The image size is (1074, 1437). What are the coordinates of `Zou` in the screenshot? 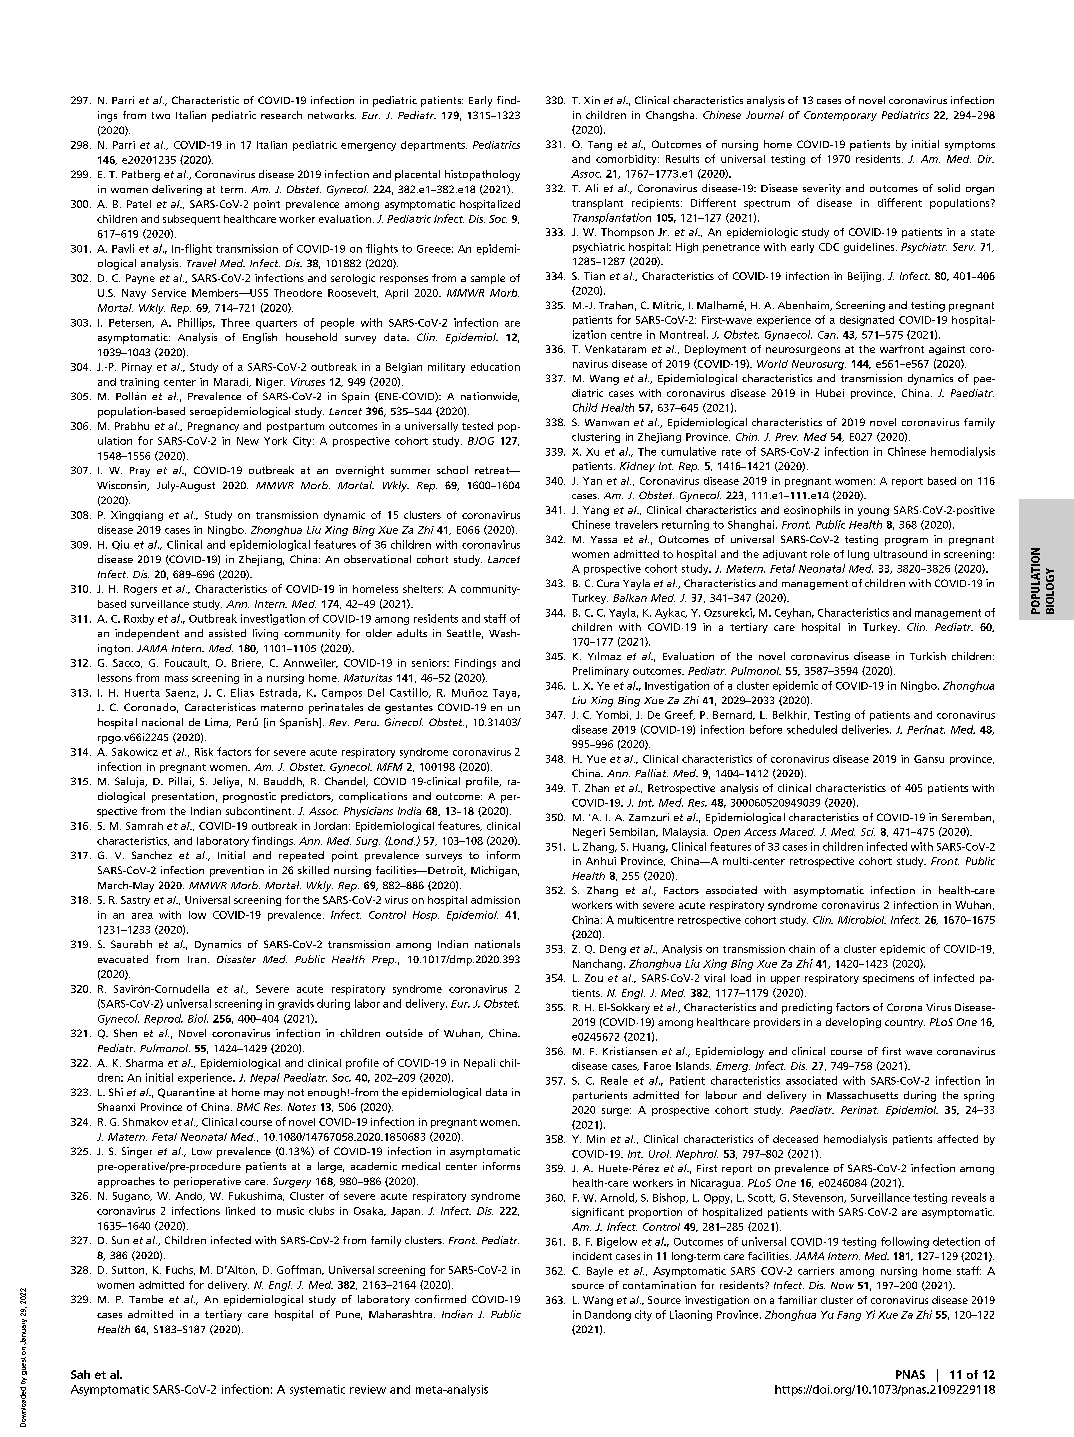 It's located at (594, 978).
